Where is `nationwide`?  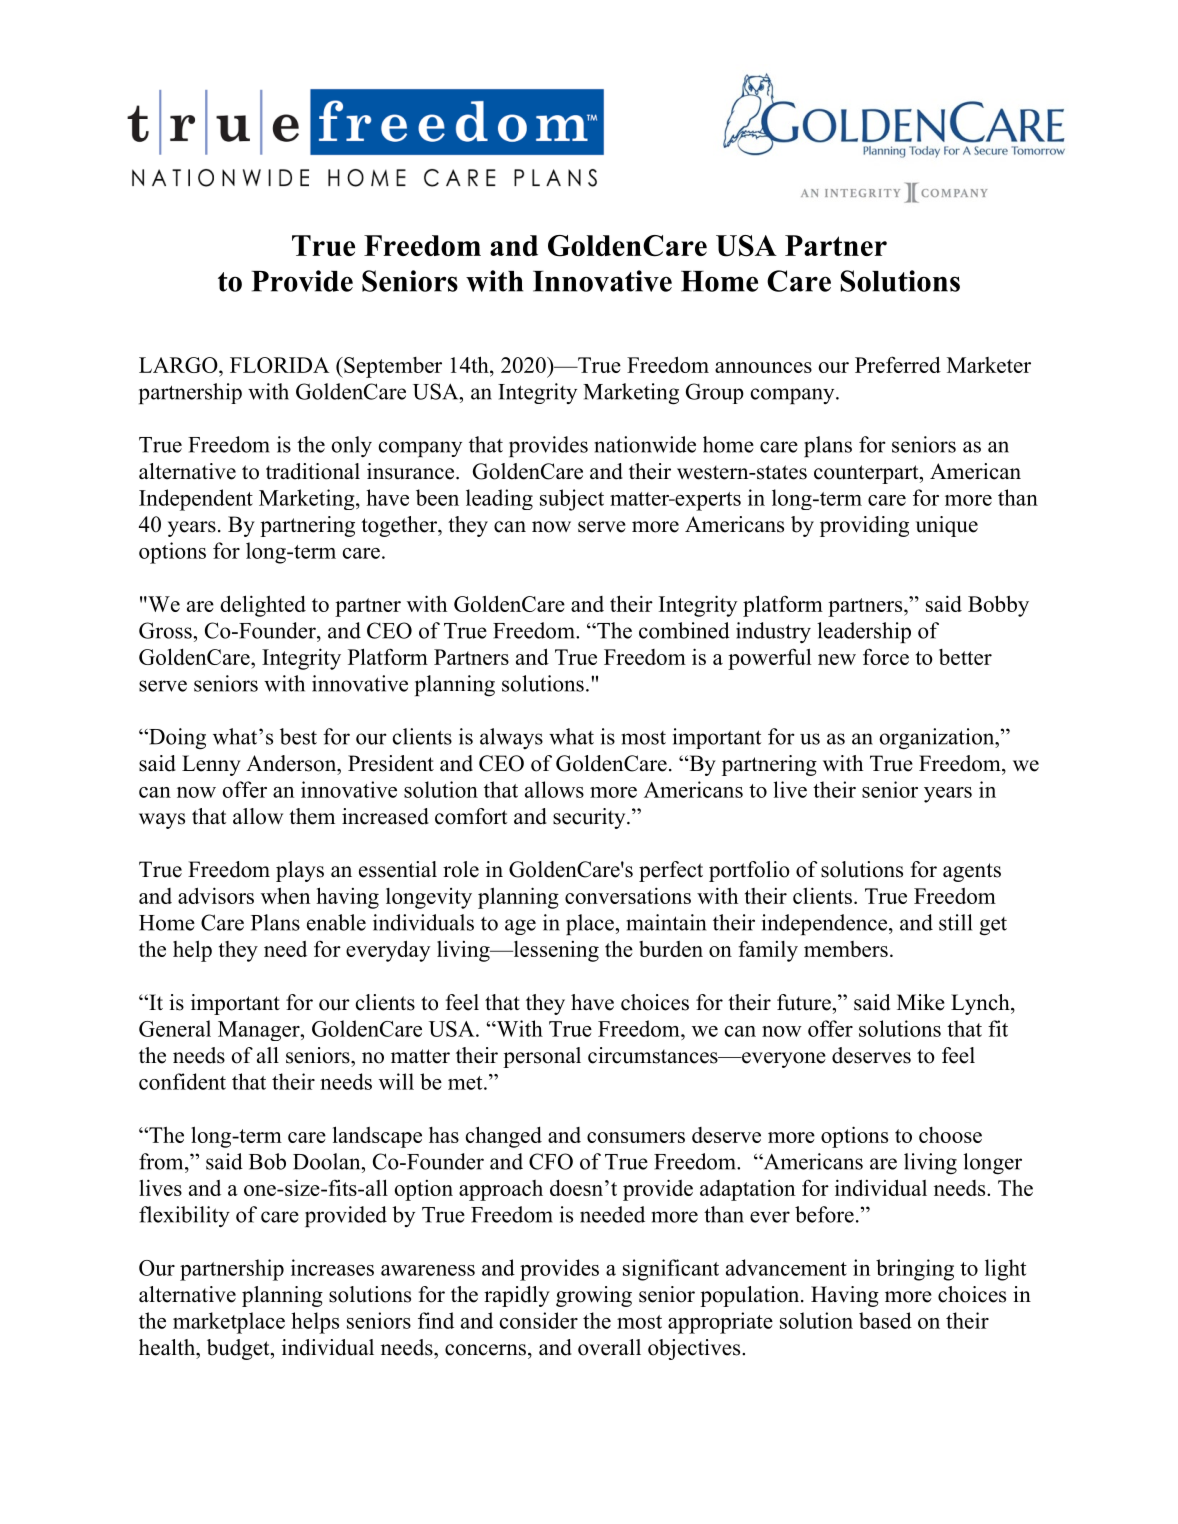 nationwide is located at coordinates (645, 444).
